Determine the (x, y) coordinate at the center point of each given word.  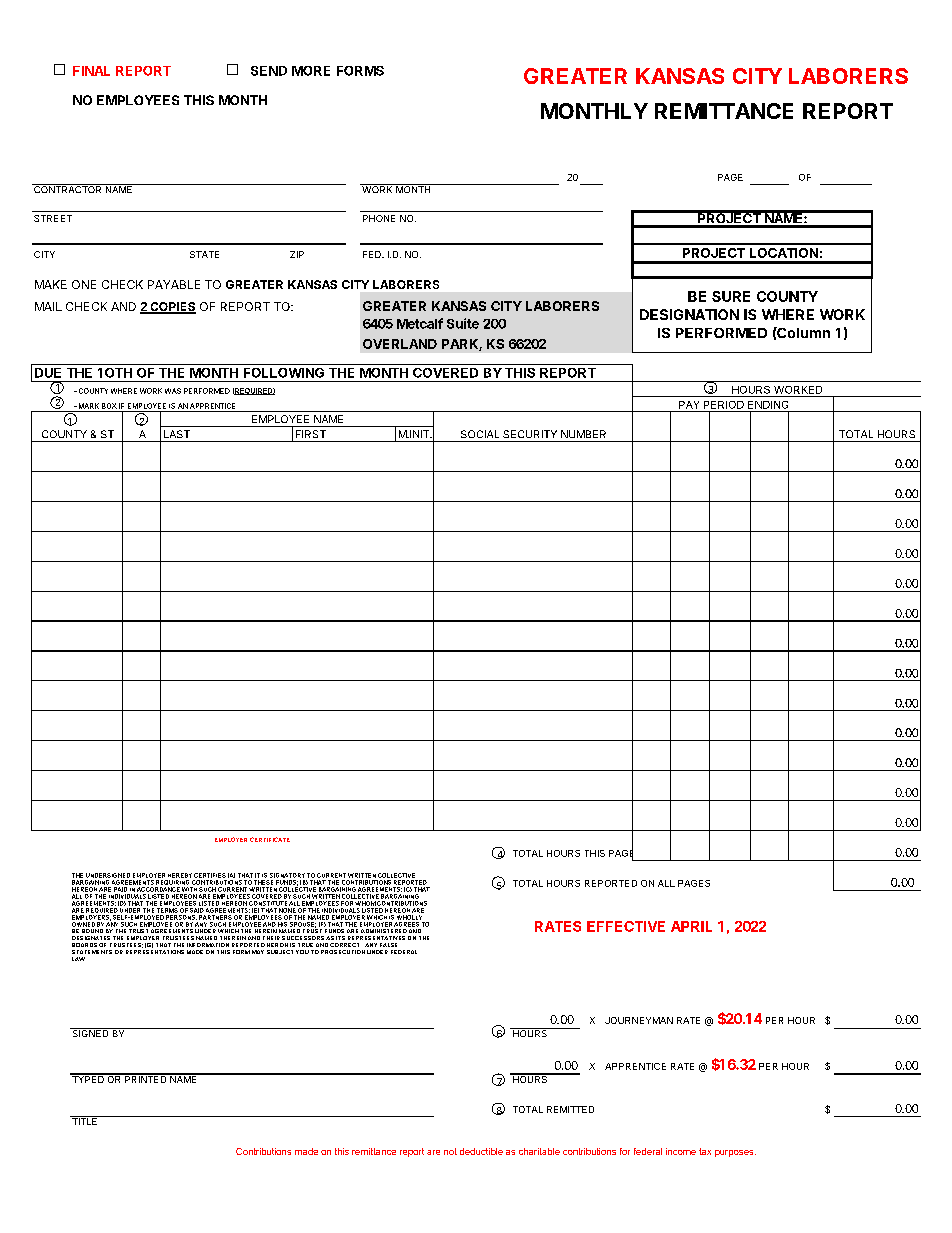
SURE (731, 296)
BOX (109, 406)
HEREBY (180, 875)
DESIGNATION (689, 314)
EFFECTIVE (626, 926)
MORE (311, 71)
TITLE (85, 1120)
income (681, 1151)
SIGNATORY (287, 875)
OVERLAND (400, 344)
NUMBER (583, 434)
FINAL (91, 71)
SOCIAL (480, 434)
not (450, 1151)
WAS (173, 391)
